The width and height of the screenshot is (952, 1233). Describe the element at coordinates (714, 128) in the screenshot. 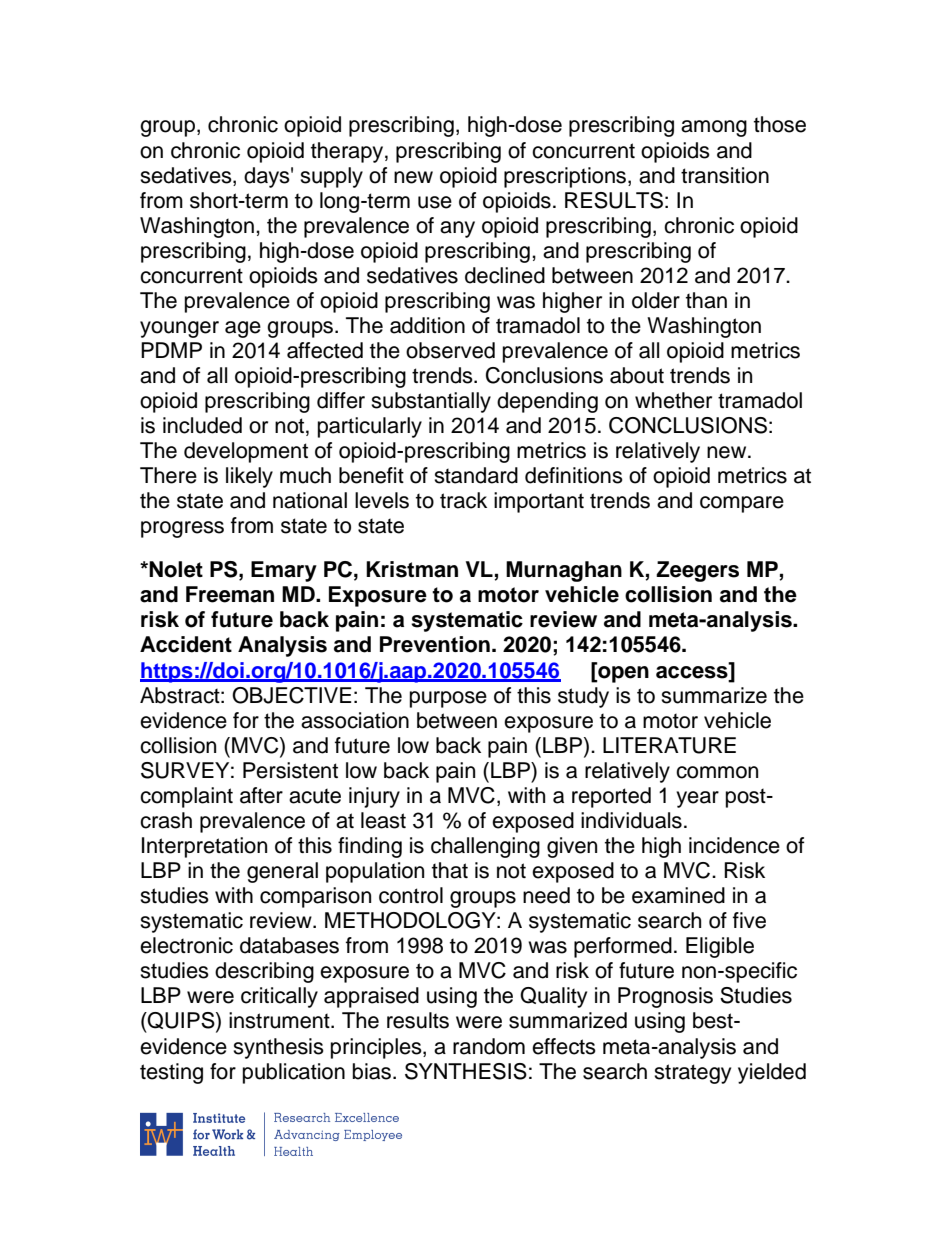

I see `among` at that location.
